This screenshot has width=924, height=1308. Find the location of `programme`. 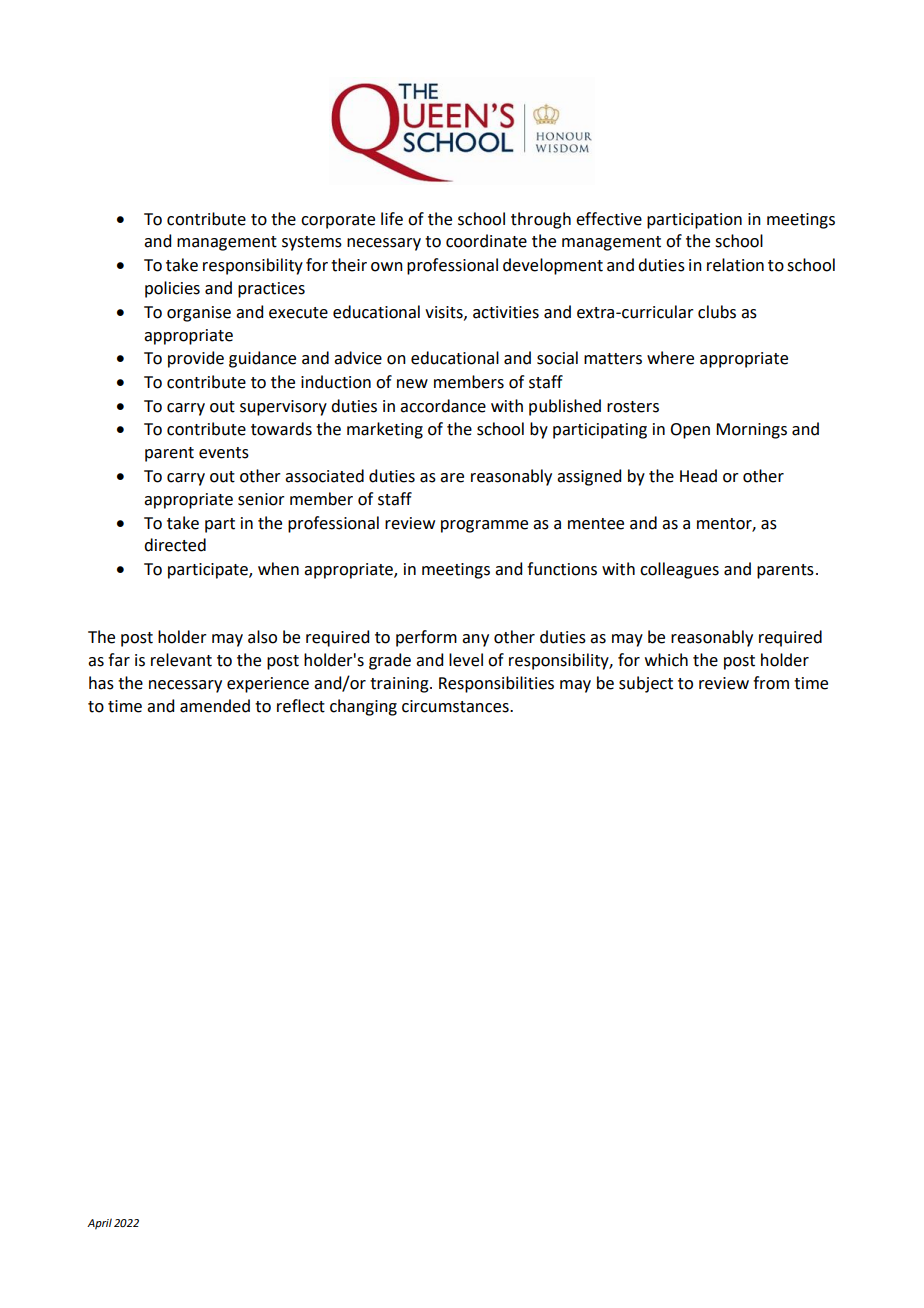

programme is located at coordinates (484, 526).
